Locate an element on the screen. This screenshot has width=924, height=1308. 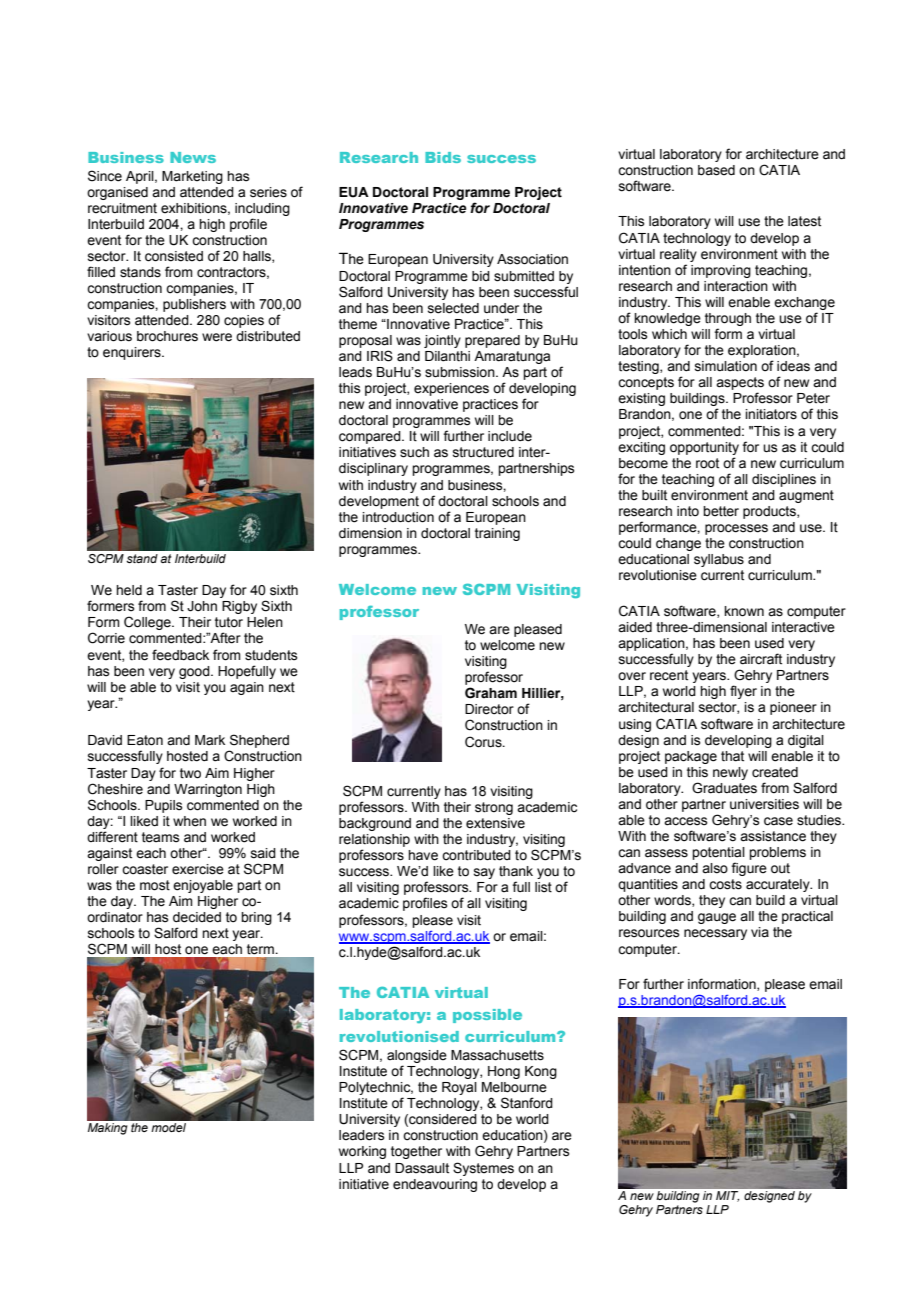
opportunity is located at coordinates (704, 448).
